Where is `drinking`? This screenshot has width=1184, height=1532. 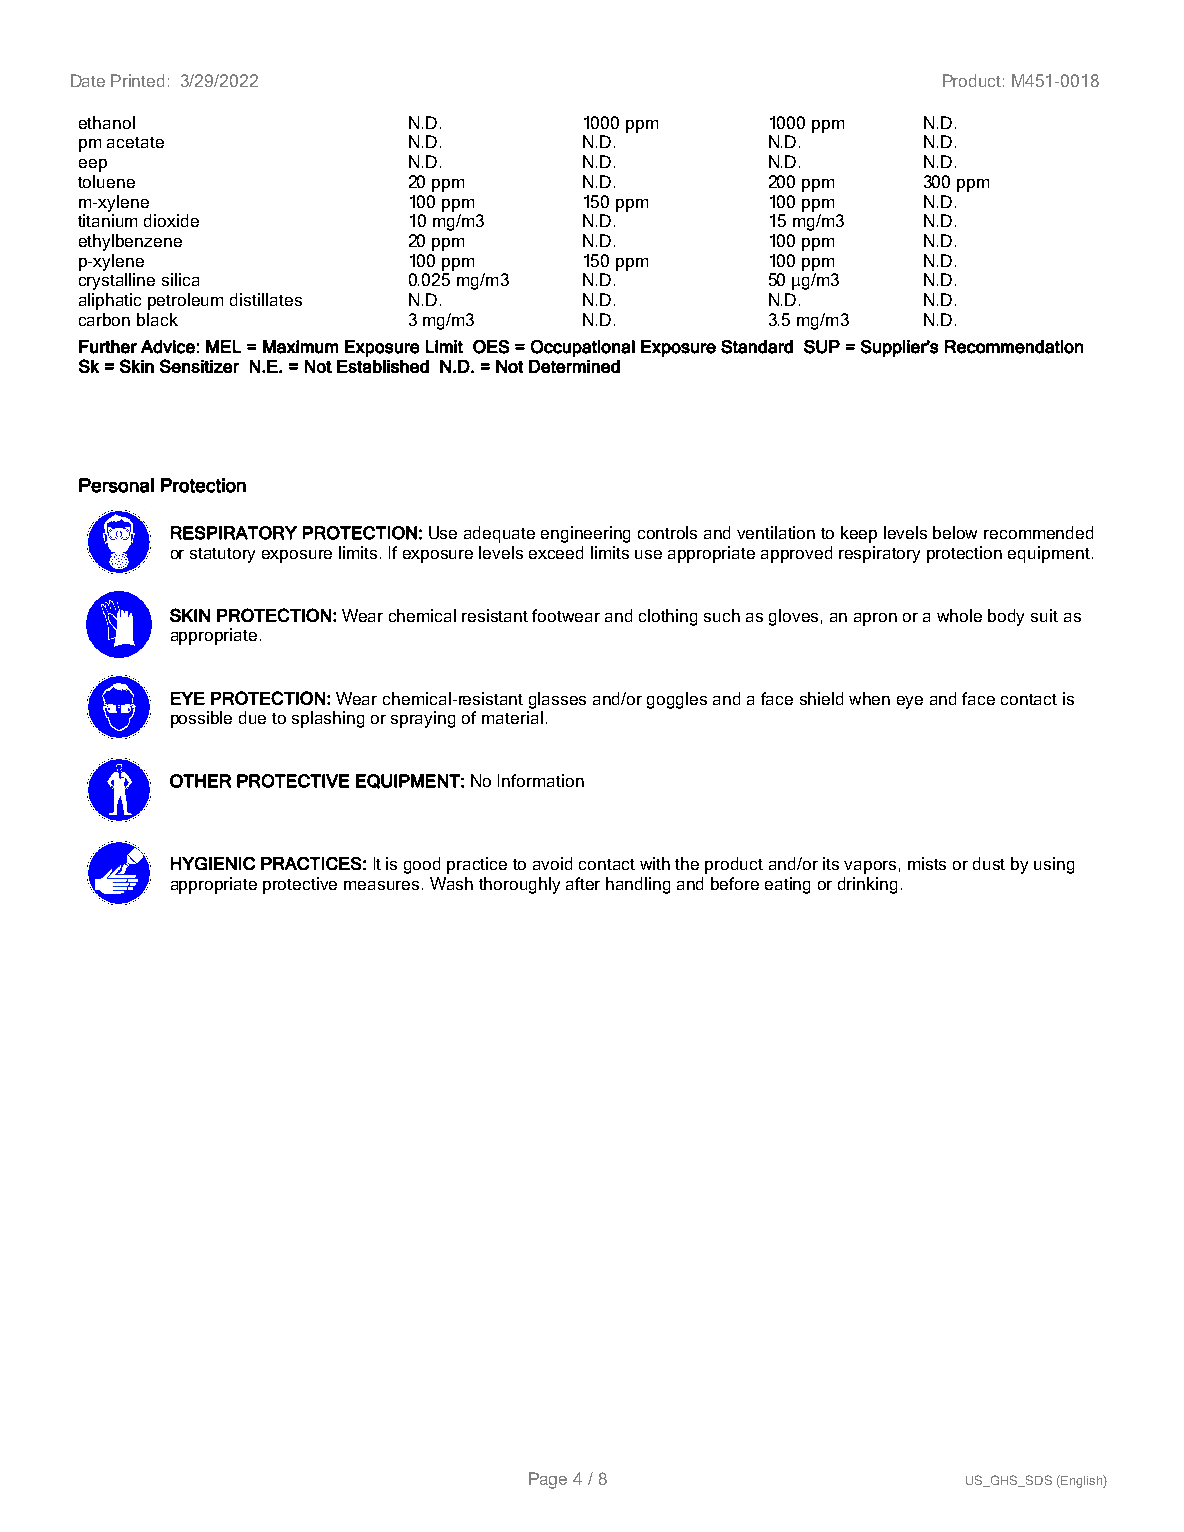 drinking is located at coordinates (867, 885).
